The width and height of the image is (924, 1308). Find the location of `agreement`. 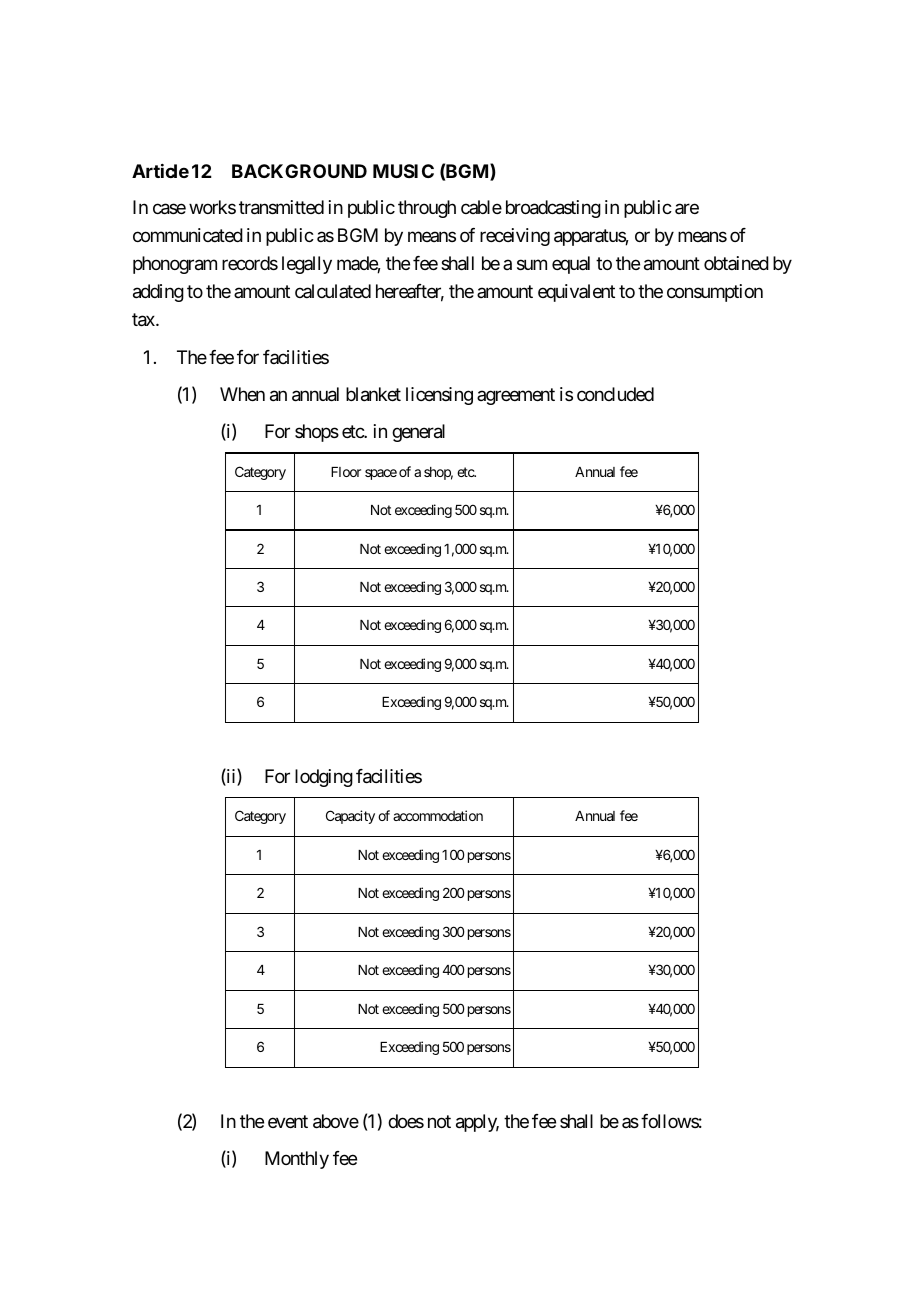

agreement is located at coordinates (516, 396).
